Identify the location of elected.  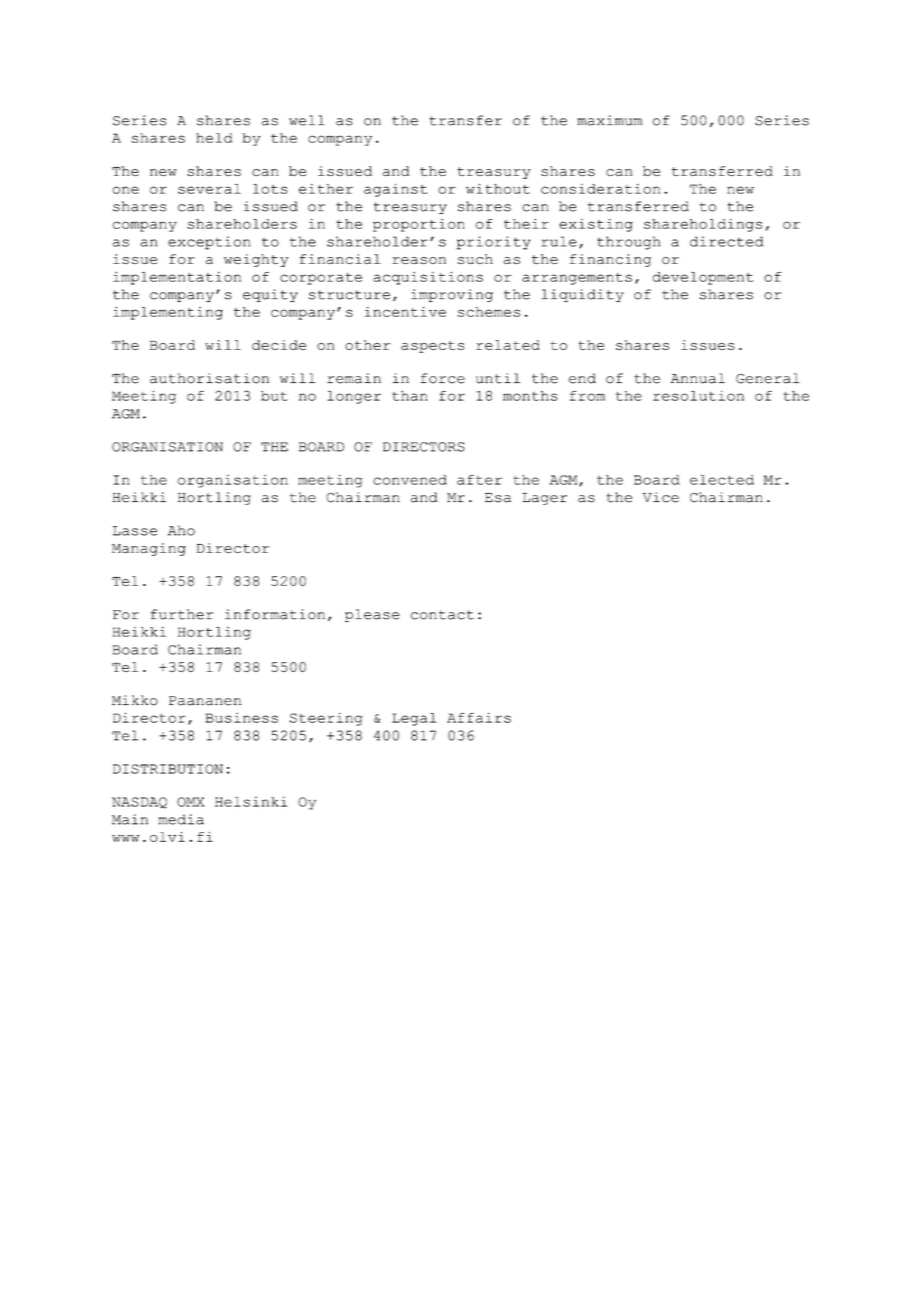
(722, 480).
